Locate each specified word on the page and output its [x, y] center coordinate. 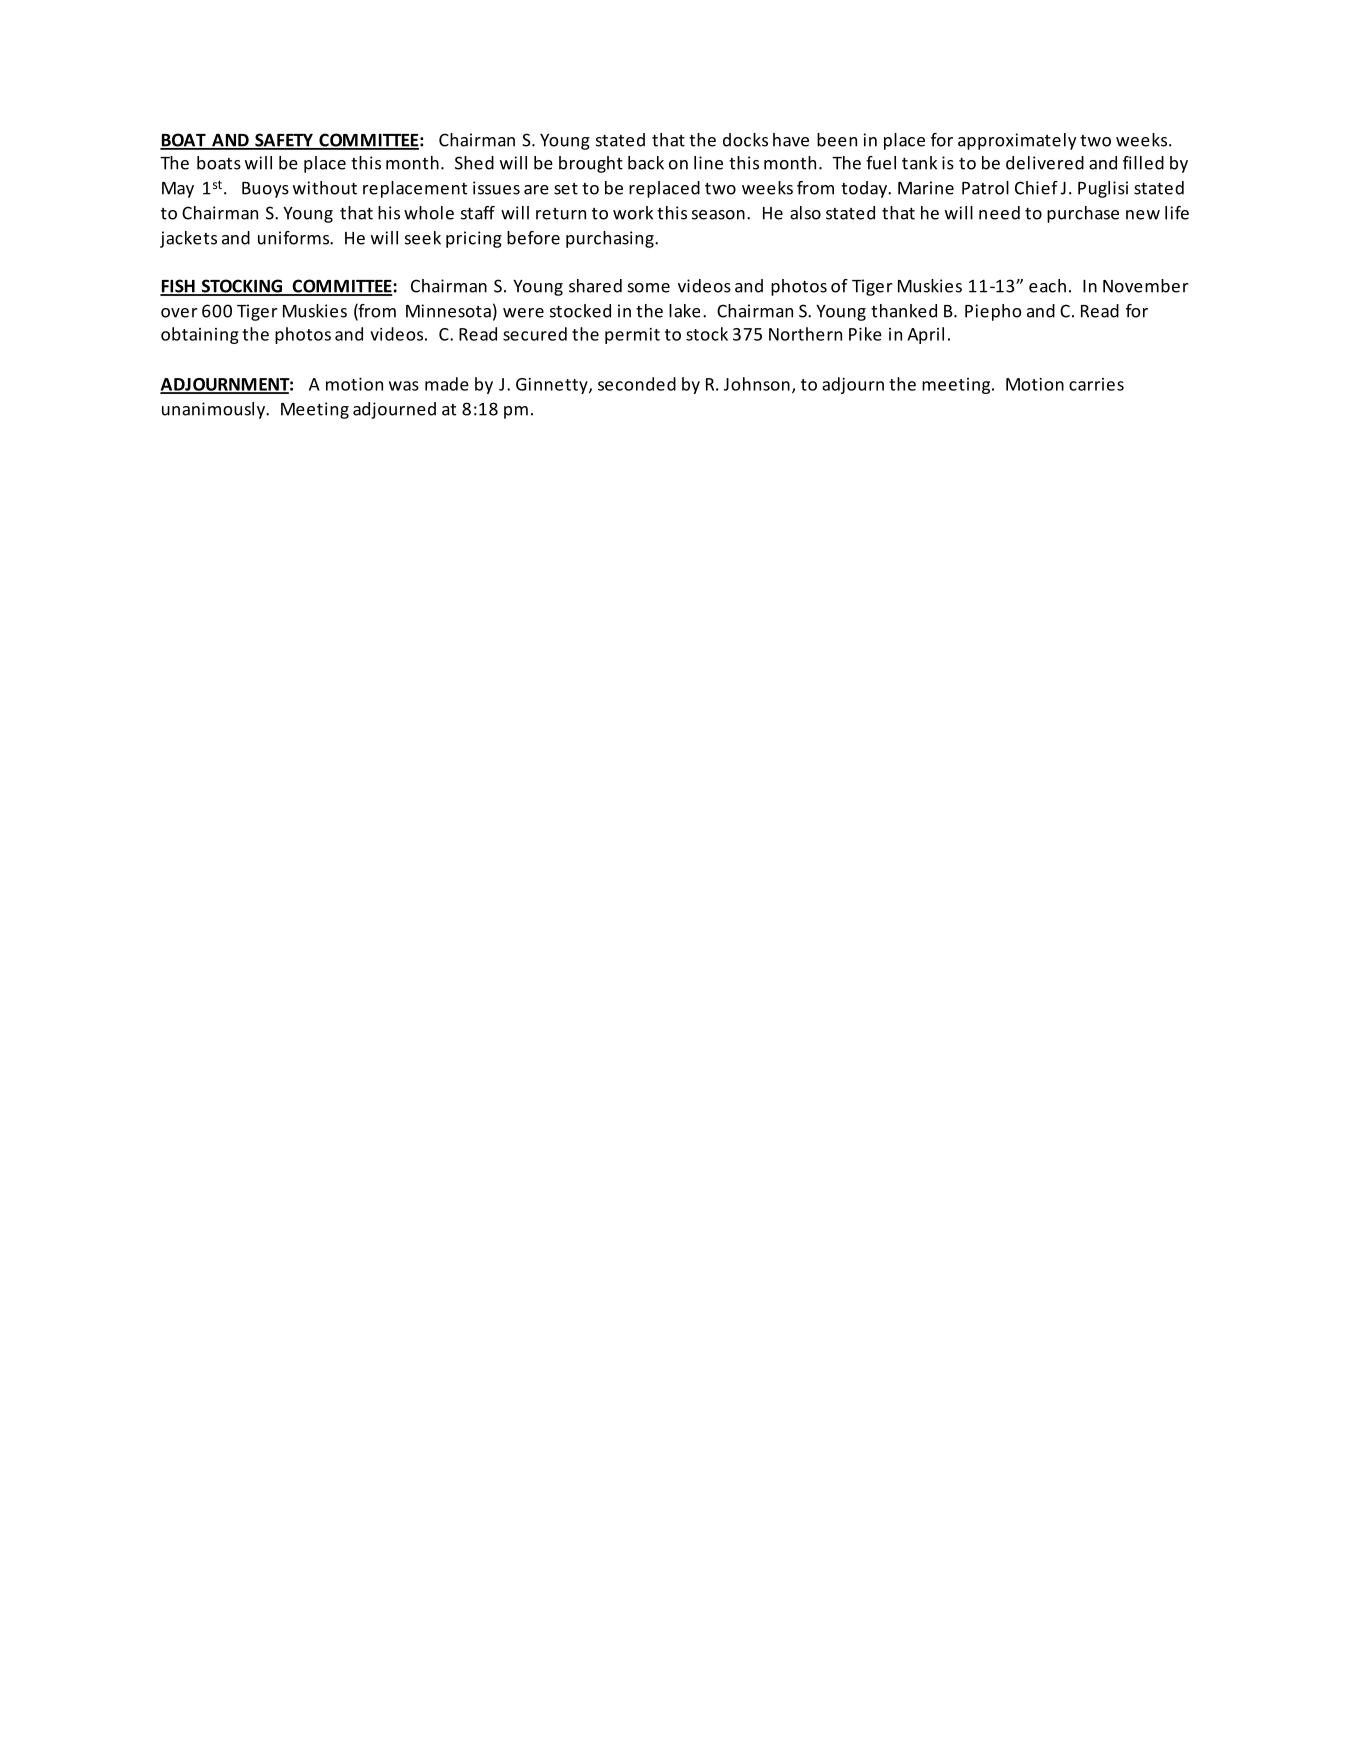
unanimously [214, 410]
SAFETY [284, 141]
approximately [1017, 141]
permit [632, 336]
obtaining [200, 335]
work [633, 213]
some [649, 288]
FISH [178, 287]
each [1047, 286]
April [925, 335]
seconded [637, 384]
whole [429, 213]
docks [745, 140]
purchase [1083, 214]
